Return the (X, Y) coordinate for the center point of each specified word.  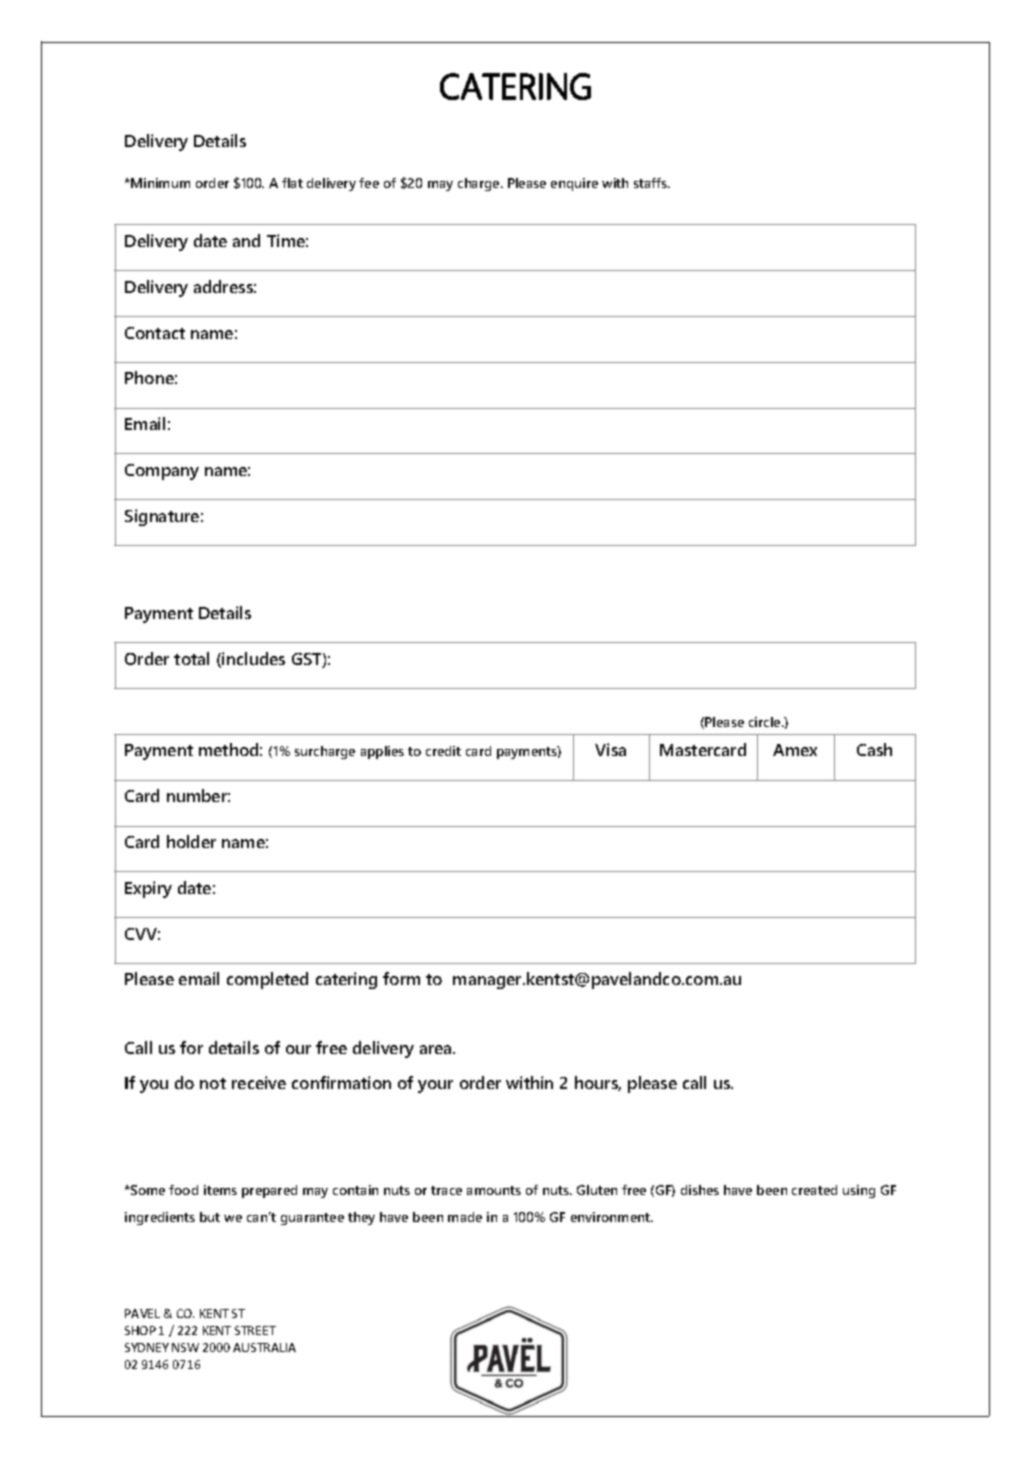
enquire (574, 184)
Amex (795, 750)
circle (766, 722)
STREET (255, 1330)
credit (443, 751)
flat (292, 183)
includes (253, 658)
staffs (651, 183)
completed (267, 980)
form (401, 978)
